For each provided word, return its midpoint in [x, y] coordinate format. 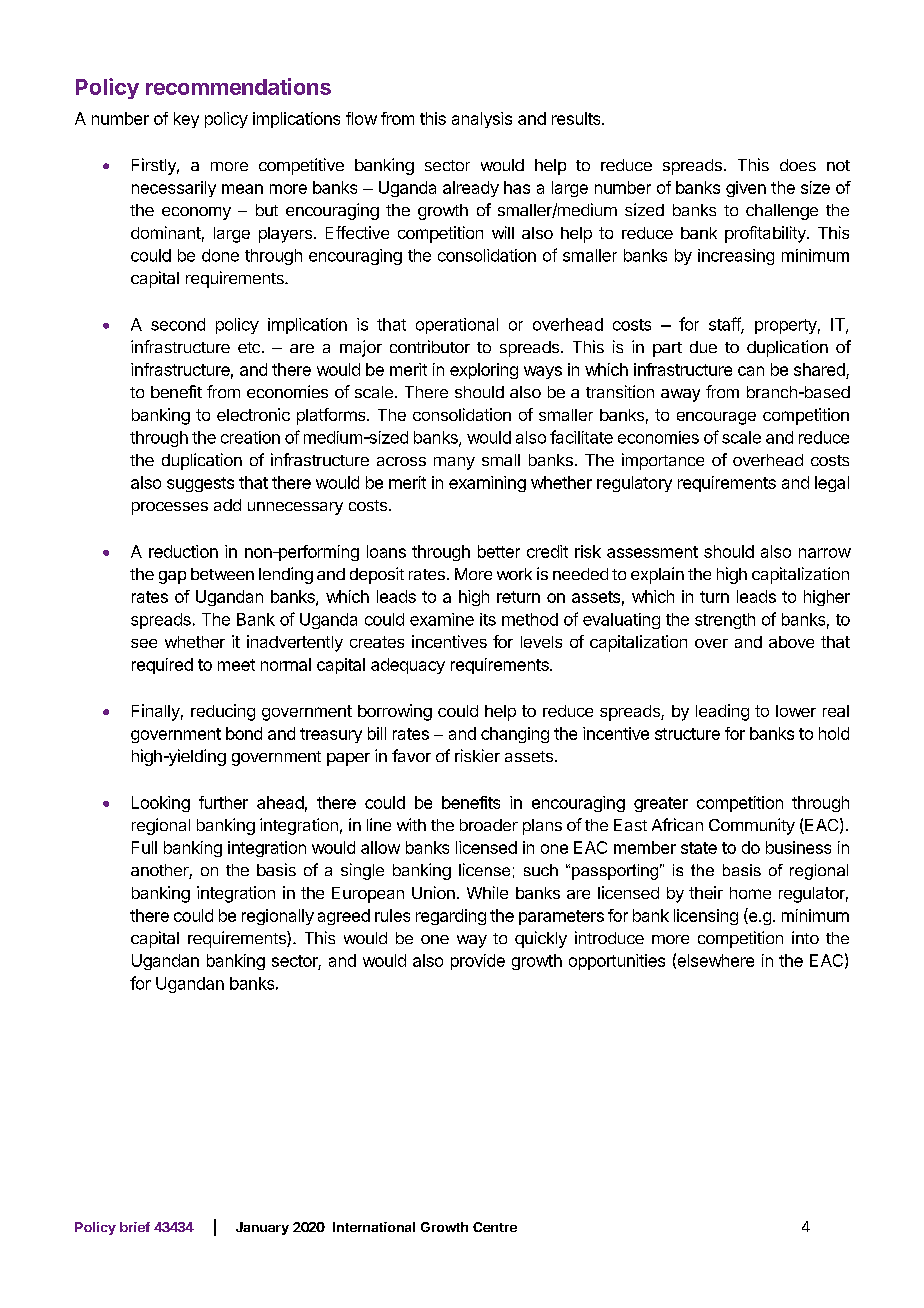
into [805, 937]
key [186, 120]
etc [249, 347]
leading [722, 712]
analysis [482, 120]
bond [244, 733]
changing [515, 735]
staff [725, 325]
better [499, 551]
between [222, 574]
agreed [344, 917]
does [798, 165]
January [262, 1228]
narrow [825, 553]
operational [457, 326]
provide [478, 962]
